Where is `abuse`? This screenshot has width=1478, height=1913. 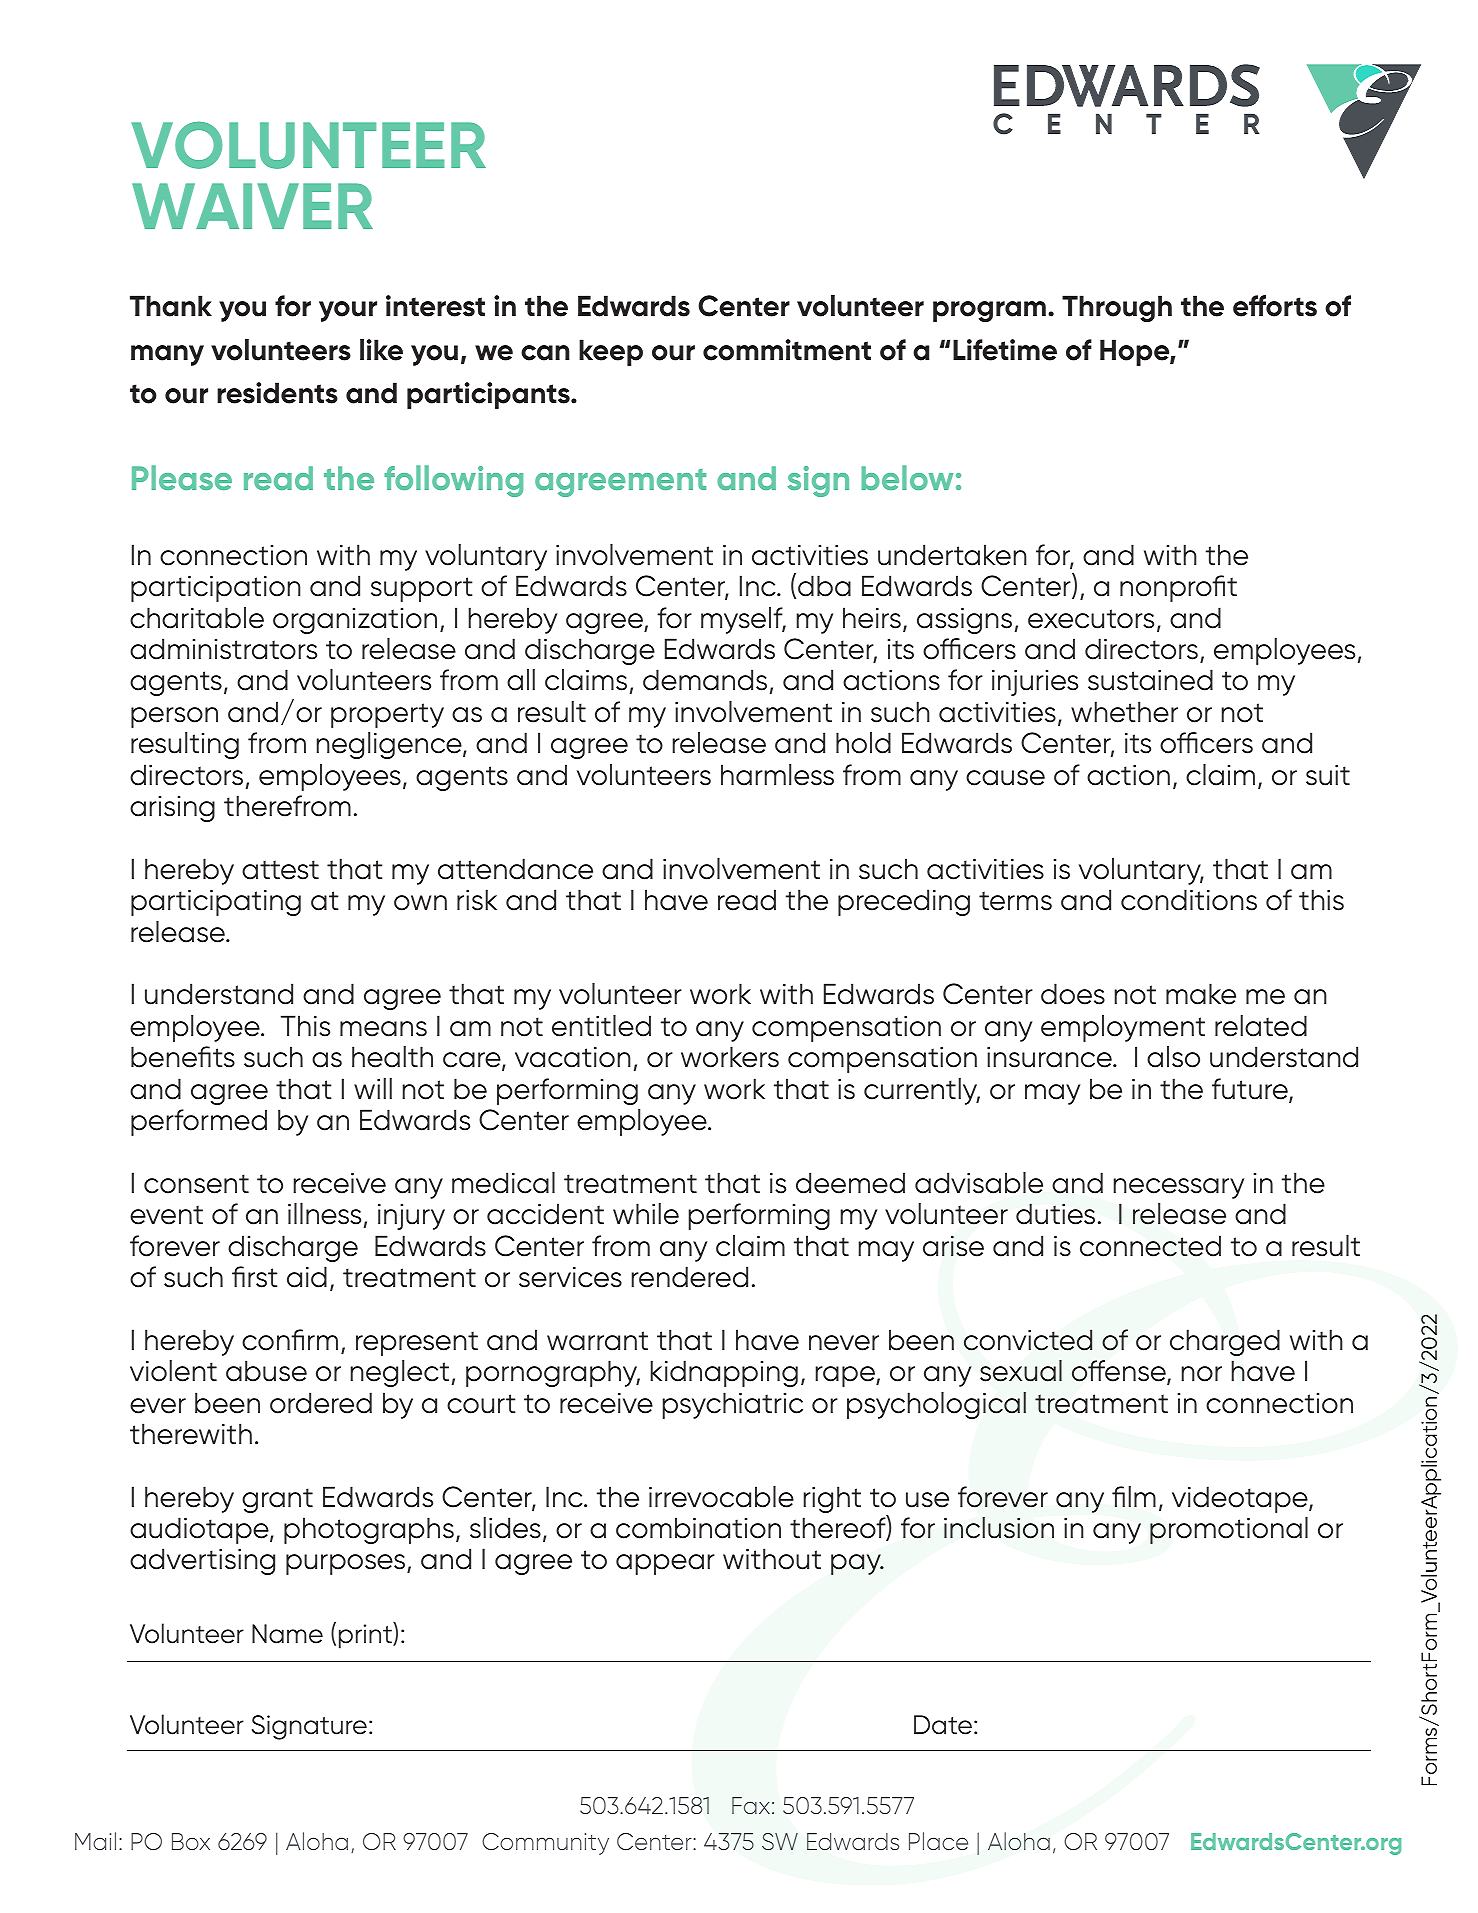
abuse is located at coordinates (266, 1371).
